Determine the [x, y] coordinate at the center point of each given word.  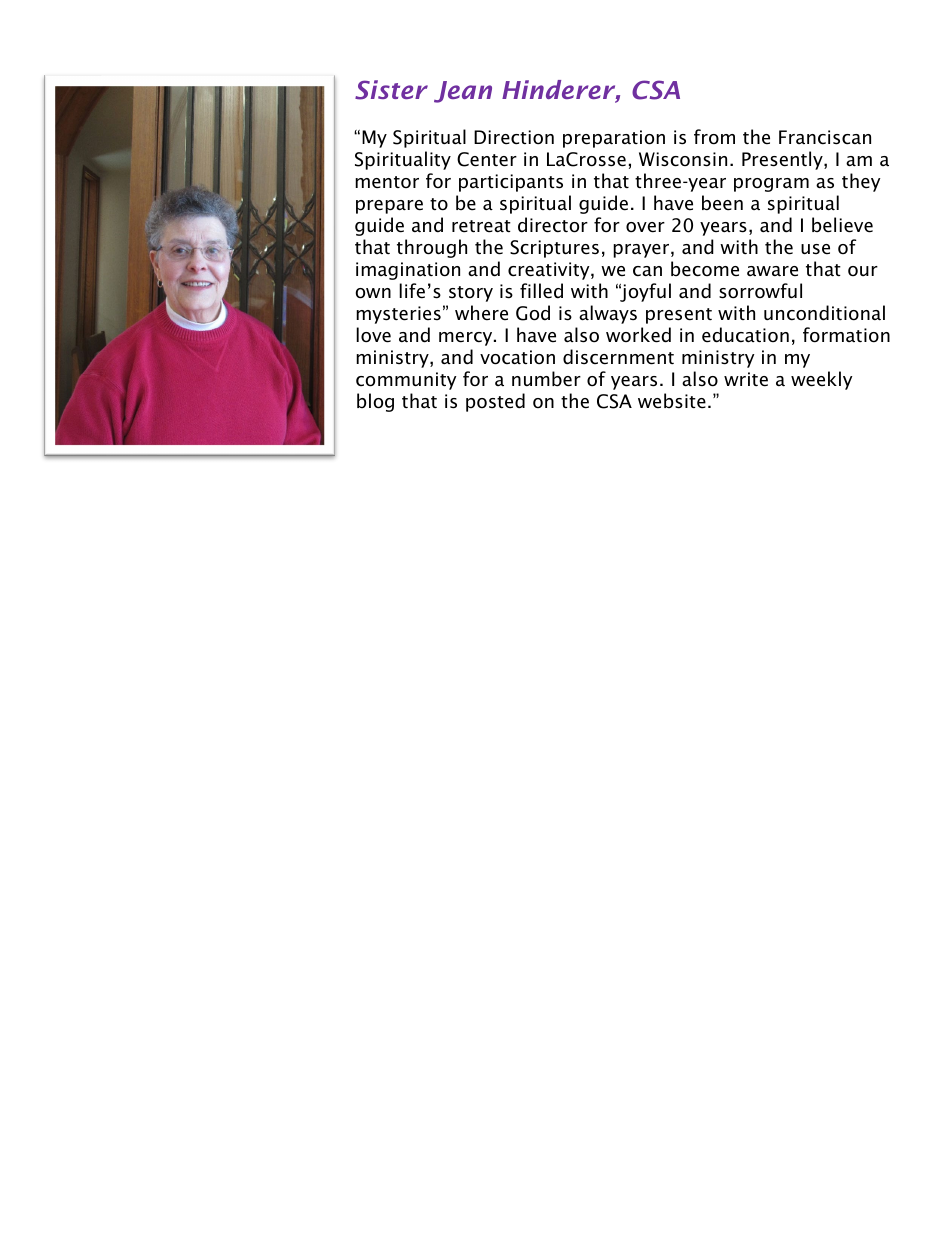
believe [842, 225]
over [645, 227]
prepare [389, 207]
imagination [408, 271]
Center [487, 159]
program [771, 185]
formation [846, 335]
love [373, 335]
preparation [614, 139]
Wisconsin [683, 159]
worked [638, 335]
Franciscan [825, 137]
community [406, 381]
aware [772, 271]
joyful [645, 292]
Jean [463, 92]
